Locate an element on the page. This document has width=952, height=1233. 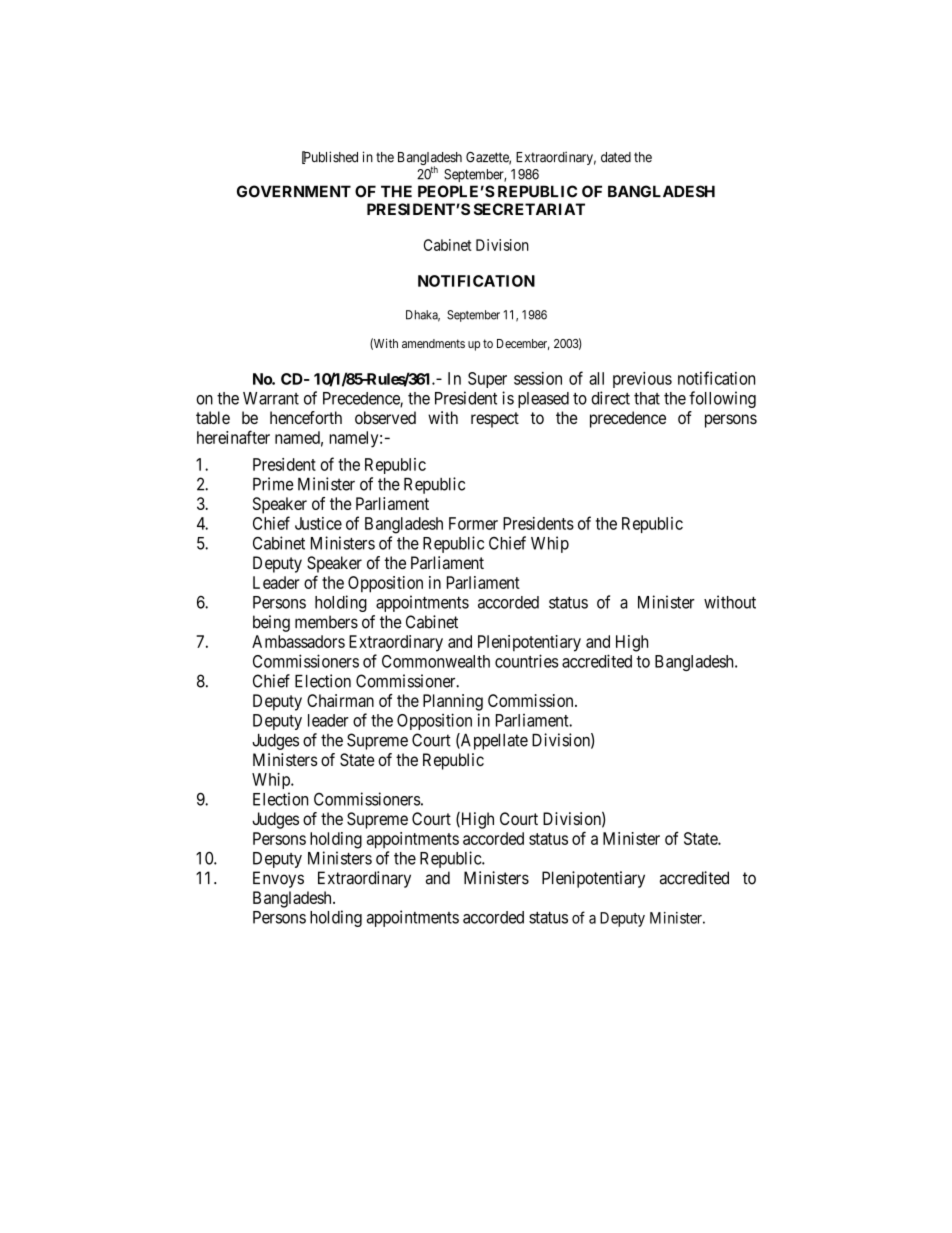
amendments is located at coordinates (433, 343).
